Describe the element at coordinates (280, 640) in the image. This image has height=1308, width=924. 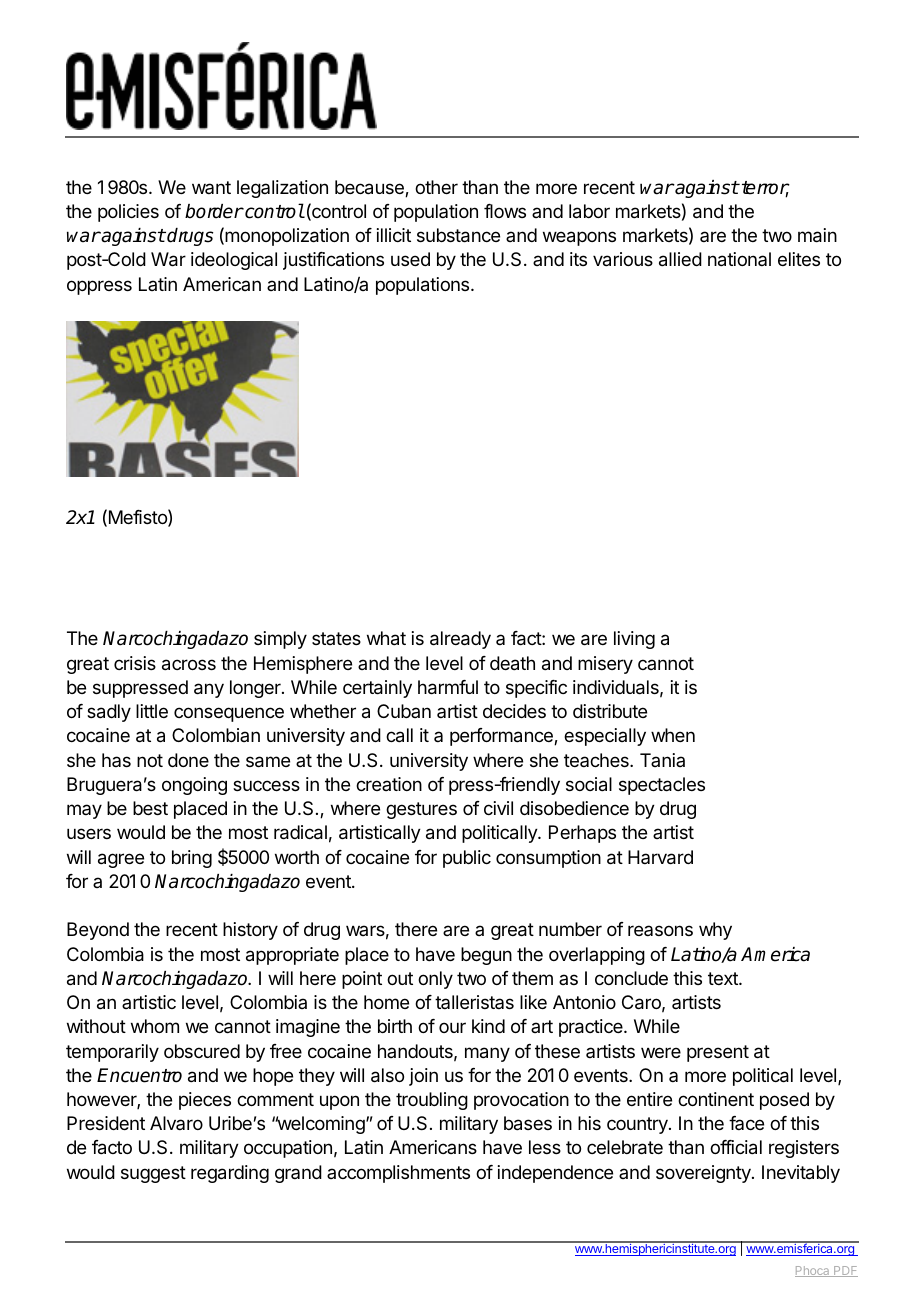
I see `simply` at that location.
